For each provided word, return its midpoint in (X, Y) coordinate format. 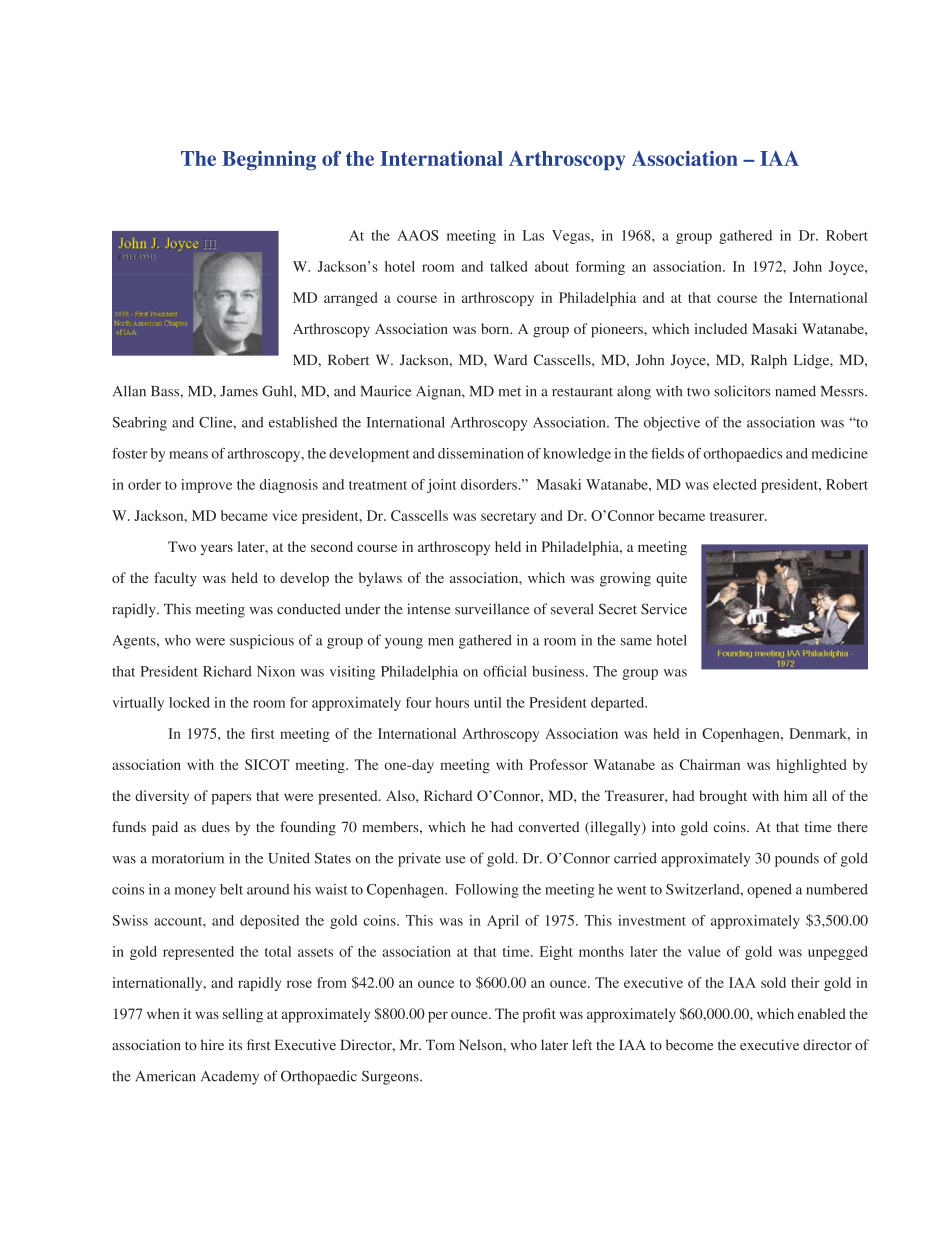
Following (487, 891)
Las (533, 235)
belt (231, 889)
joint (441, 486)
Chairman (710, 764)
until (488, 702)
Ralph (769, 361)
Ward (510, 359)
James (239, 391)
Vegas (572, 237)
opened (769, 891)
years (217, 549)
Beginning (269, 160)
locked (189, 702)
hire (212, 1044)
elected (735, 484)
